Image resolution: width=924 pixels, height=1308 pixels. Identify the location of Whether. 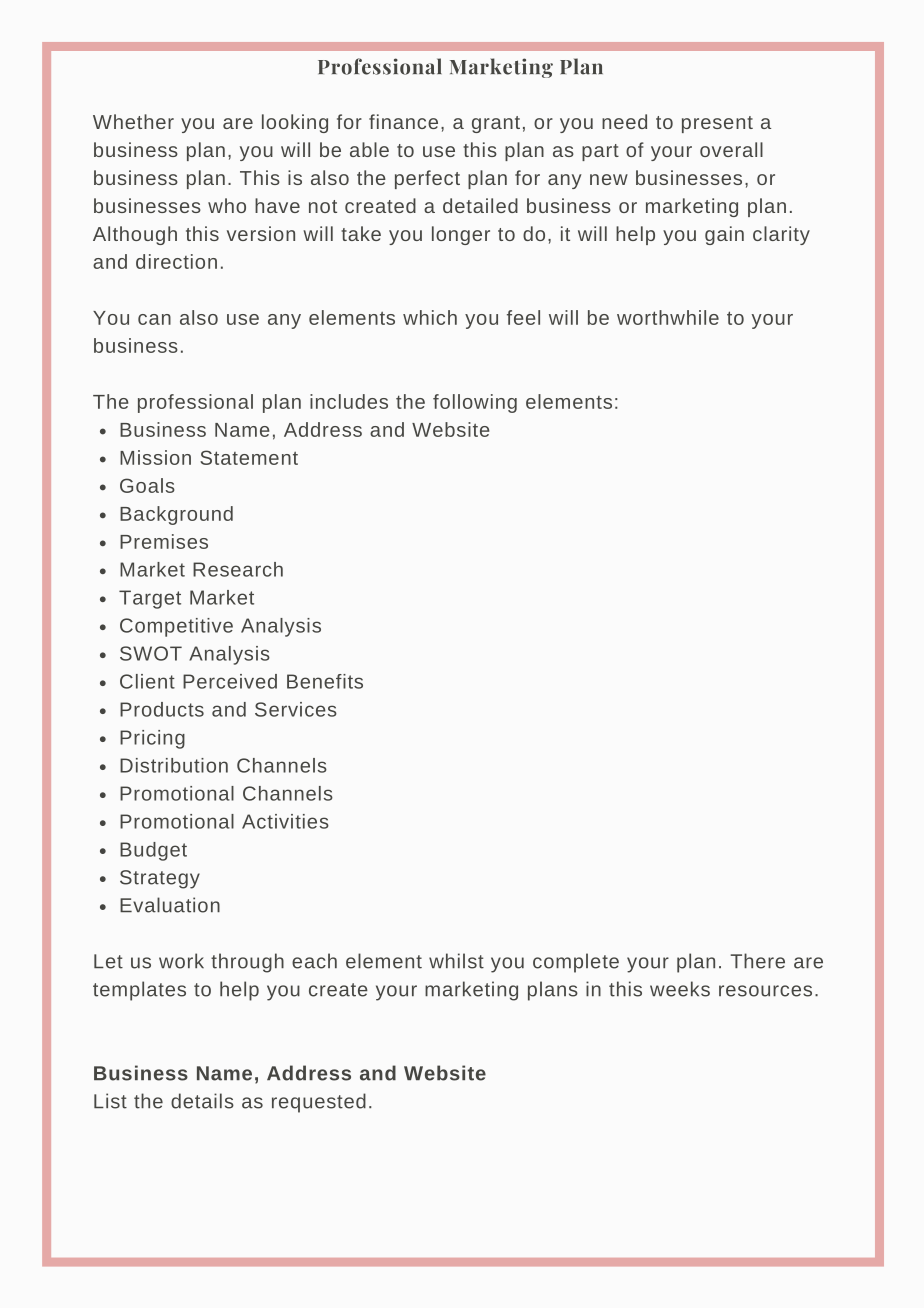
(133, 121).
